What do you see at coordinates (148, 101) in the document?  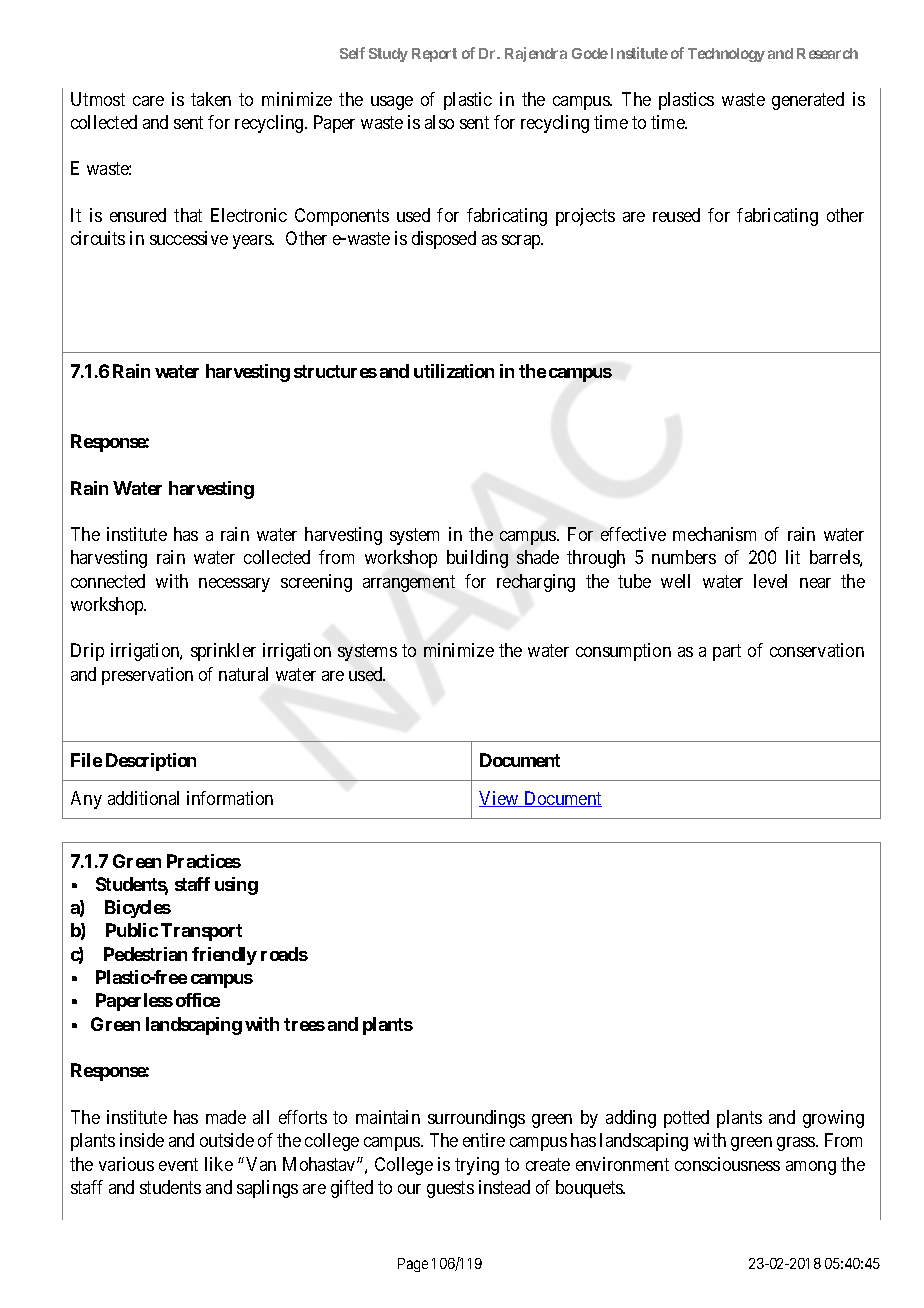 I see `care` at bounding box center [148, 101].
